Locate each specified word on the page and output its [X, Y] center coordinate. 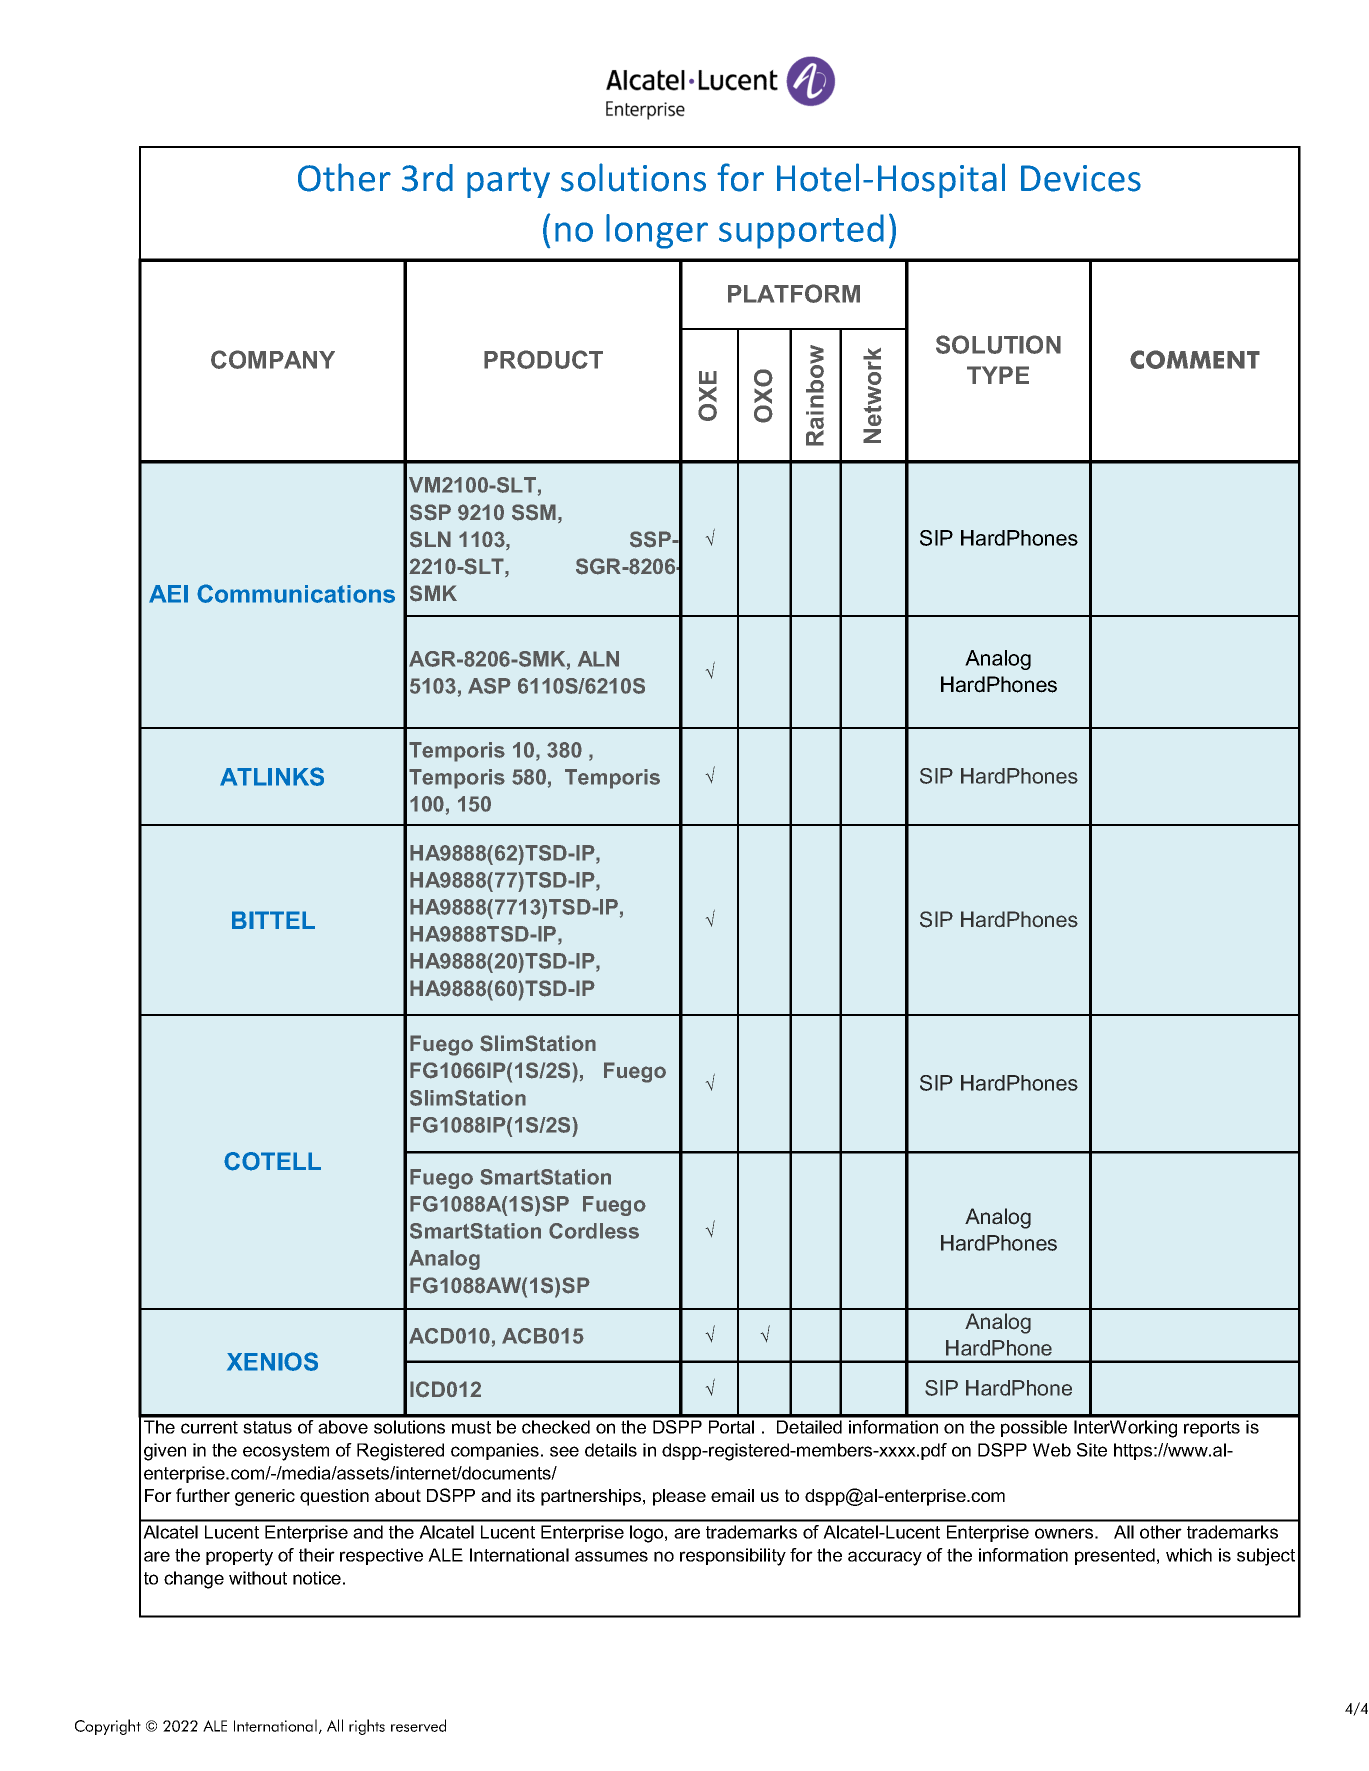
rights [367, 1727]
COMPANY [273, 359]
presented [1115, 1556]
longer [657, 231]
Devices [1081, 178]
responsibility [733, 1557]
